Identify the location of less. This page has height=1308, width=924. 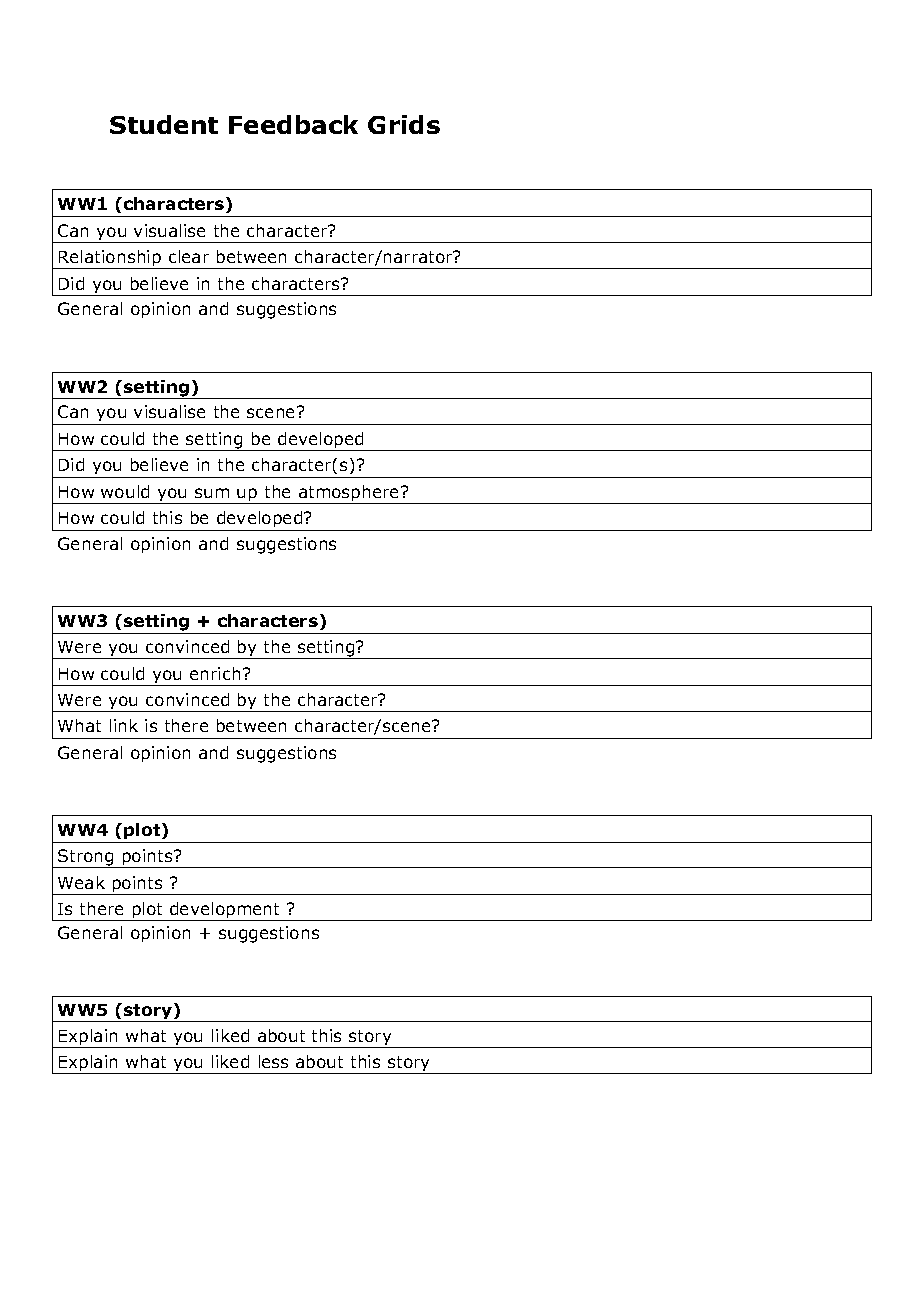
(273, 1061).
